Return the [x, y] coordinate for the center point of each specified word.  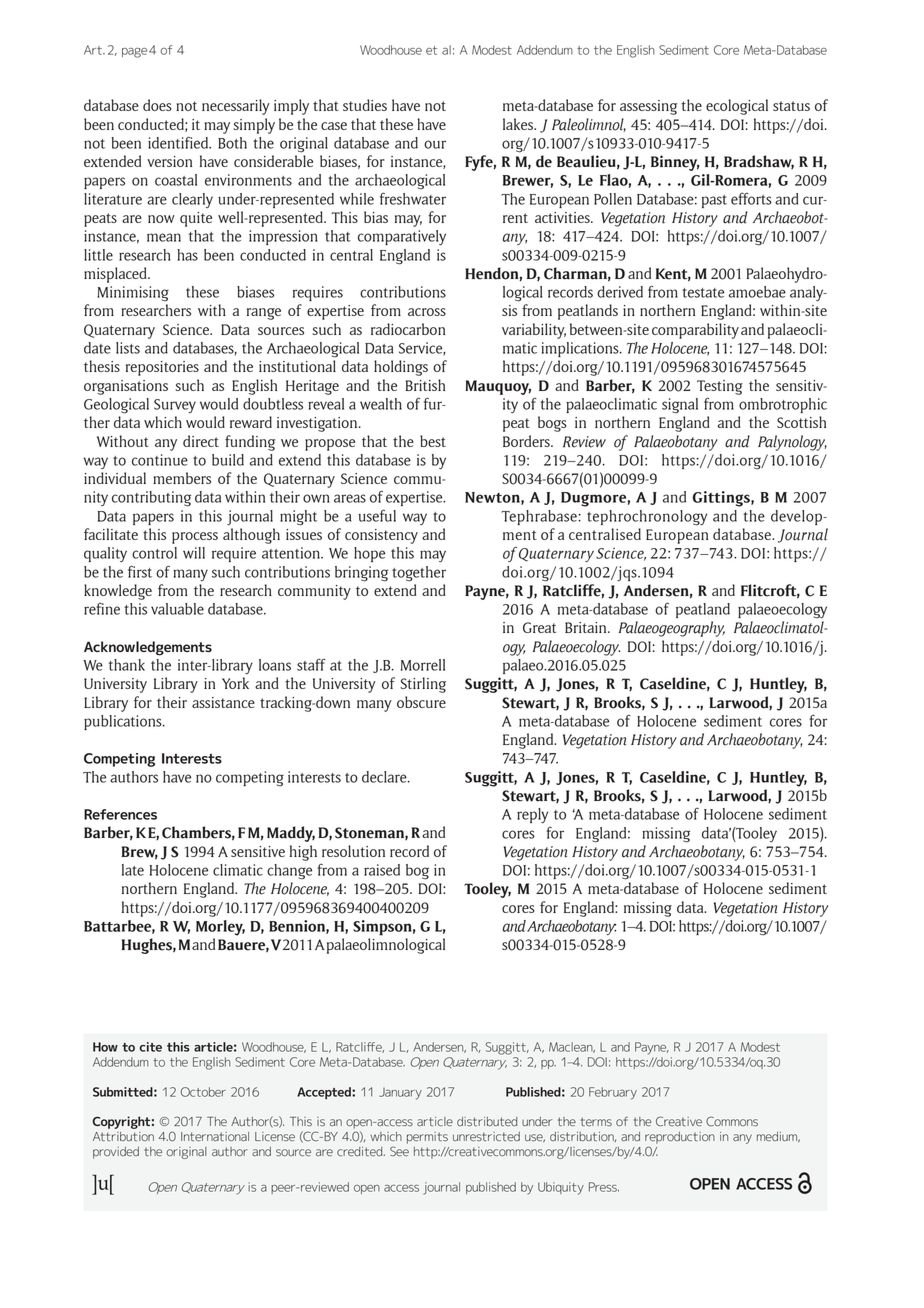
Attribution [123, 1137]
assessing [648, 107]
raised [382, 870]
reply [532, 815]
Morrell [423, 665]
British [425, 385]
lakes [519, 124]
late [133, 870]
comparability [695, 331]
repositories [162, 368]
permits [427, 1138]
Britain [587, 627]
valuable [177, 609]
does [157, 105]
